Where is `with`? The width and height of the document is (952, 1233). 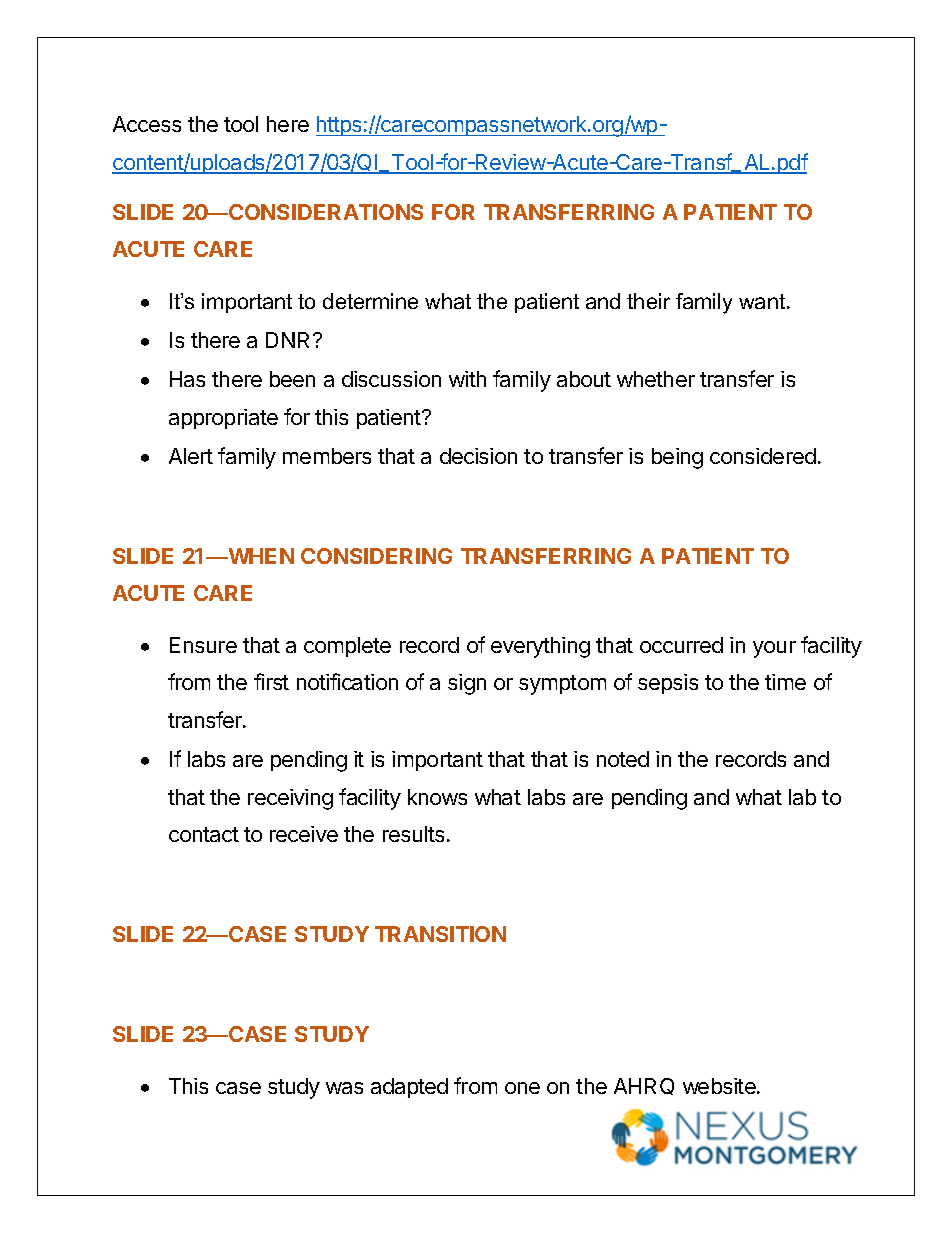
with is located at coordinates (467, 379).
